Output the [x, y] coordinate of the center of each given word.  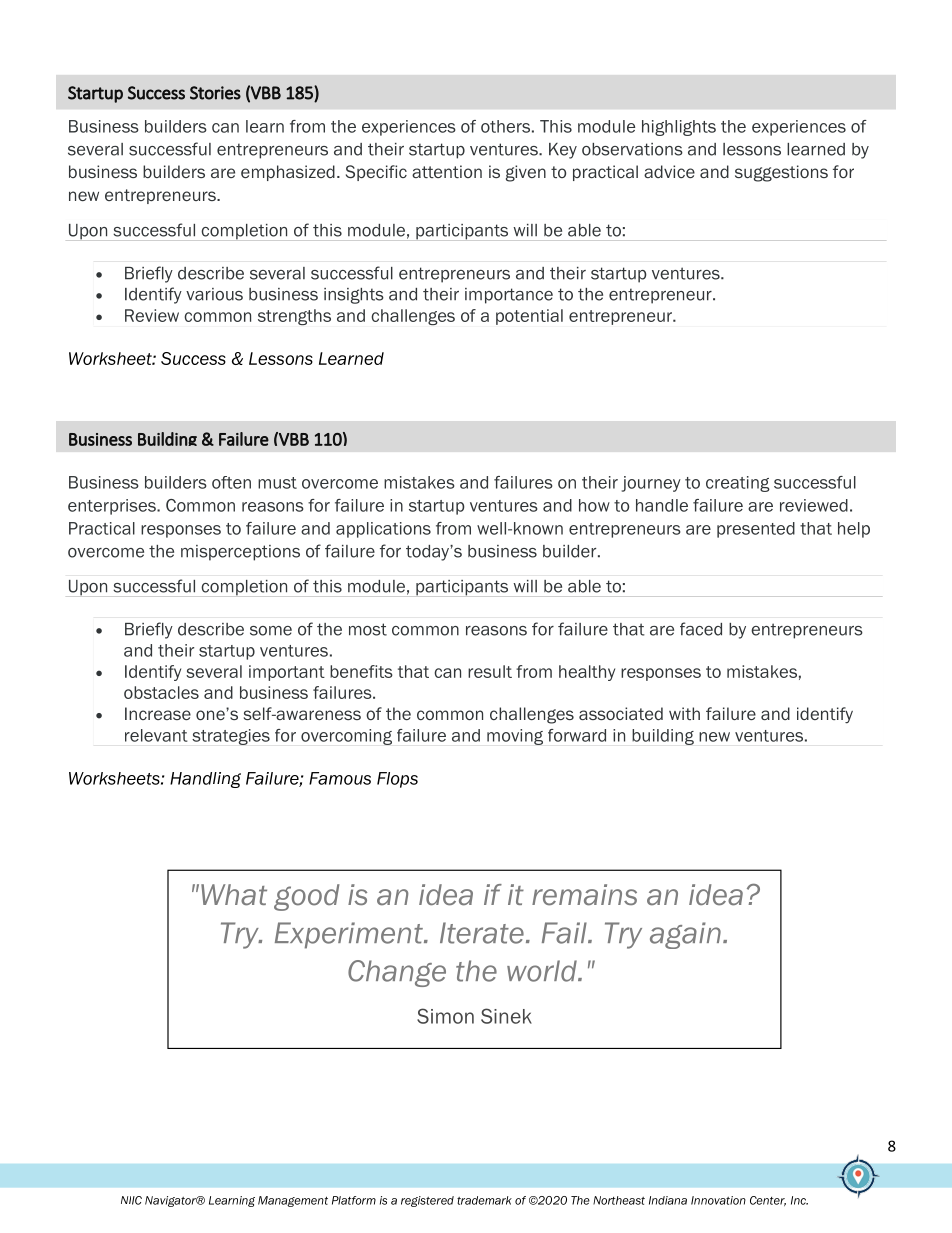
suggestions [781, 173]
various [214, 294]
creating [738, 484]
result [490, 671]
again [685, 935]
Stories [215, 93]
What [234, 895]
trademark [484, 1200]
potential [529, 317]
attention [447, 171]
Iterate [482, 933]
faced [701, 629]
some [271, 631]
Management [293, 1201]
